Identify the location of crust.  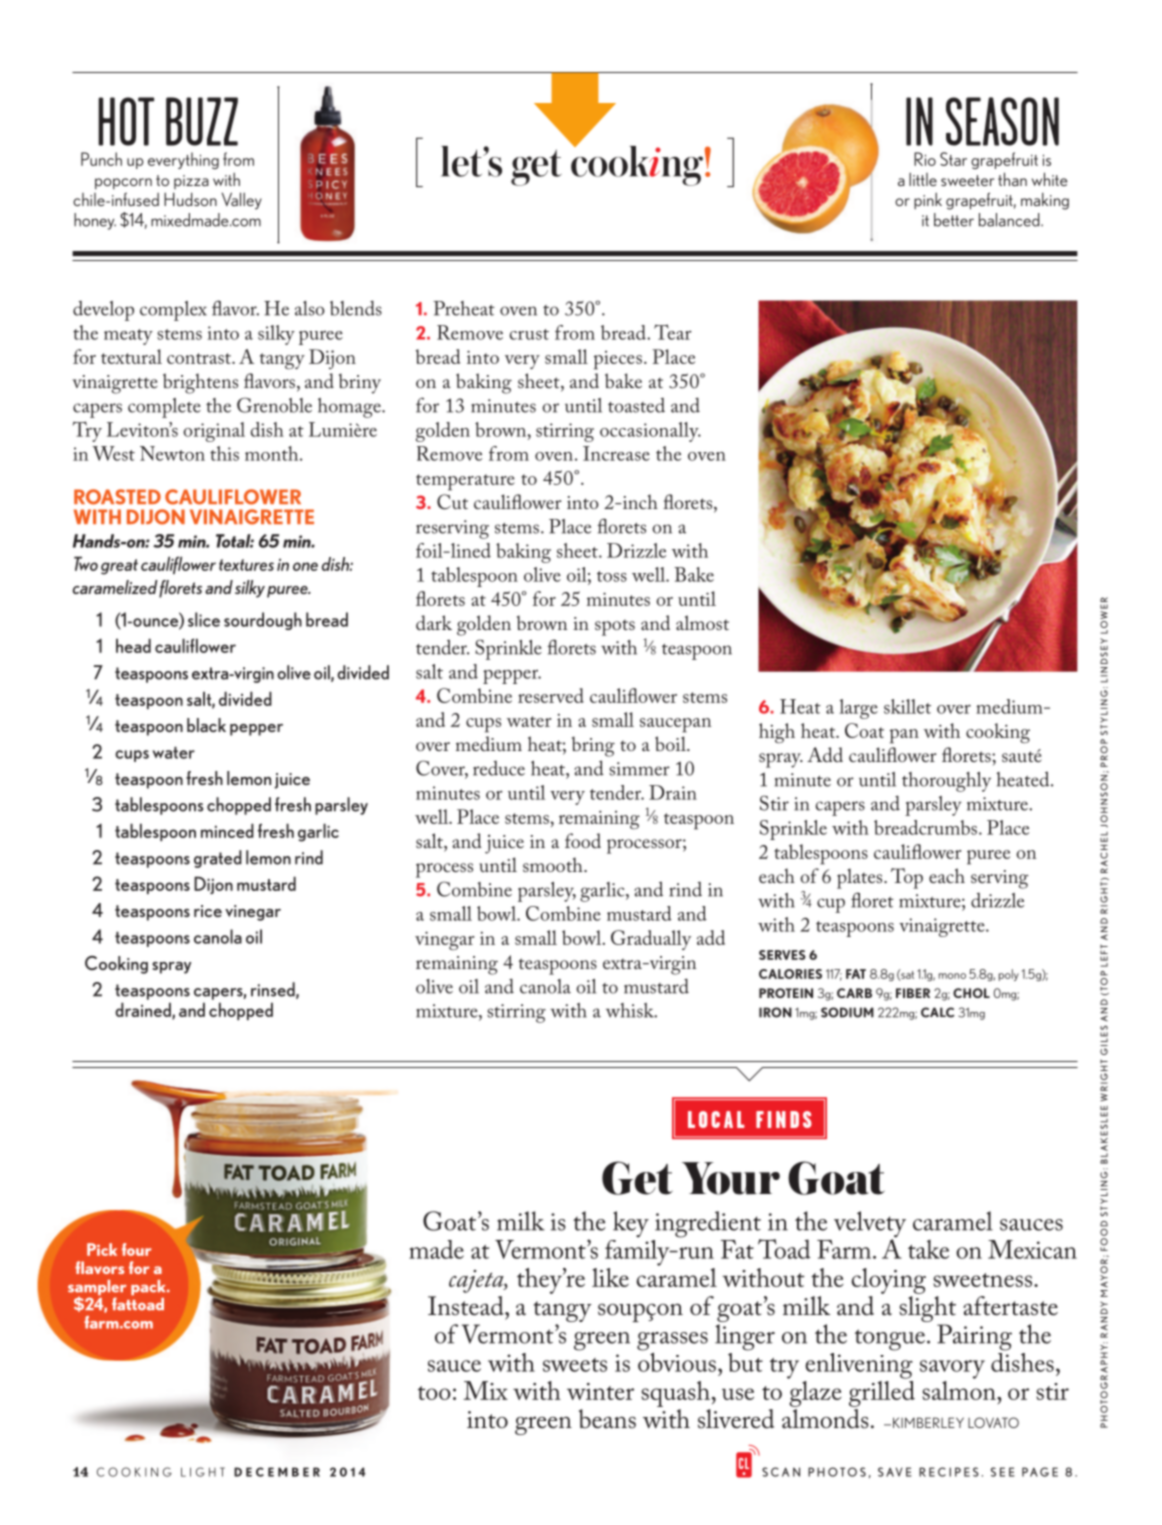
(529, 334).
